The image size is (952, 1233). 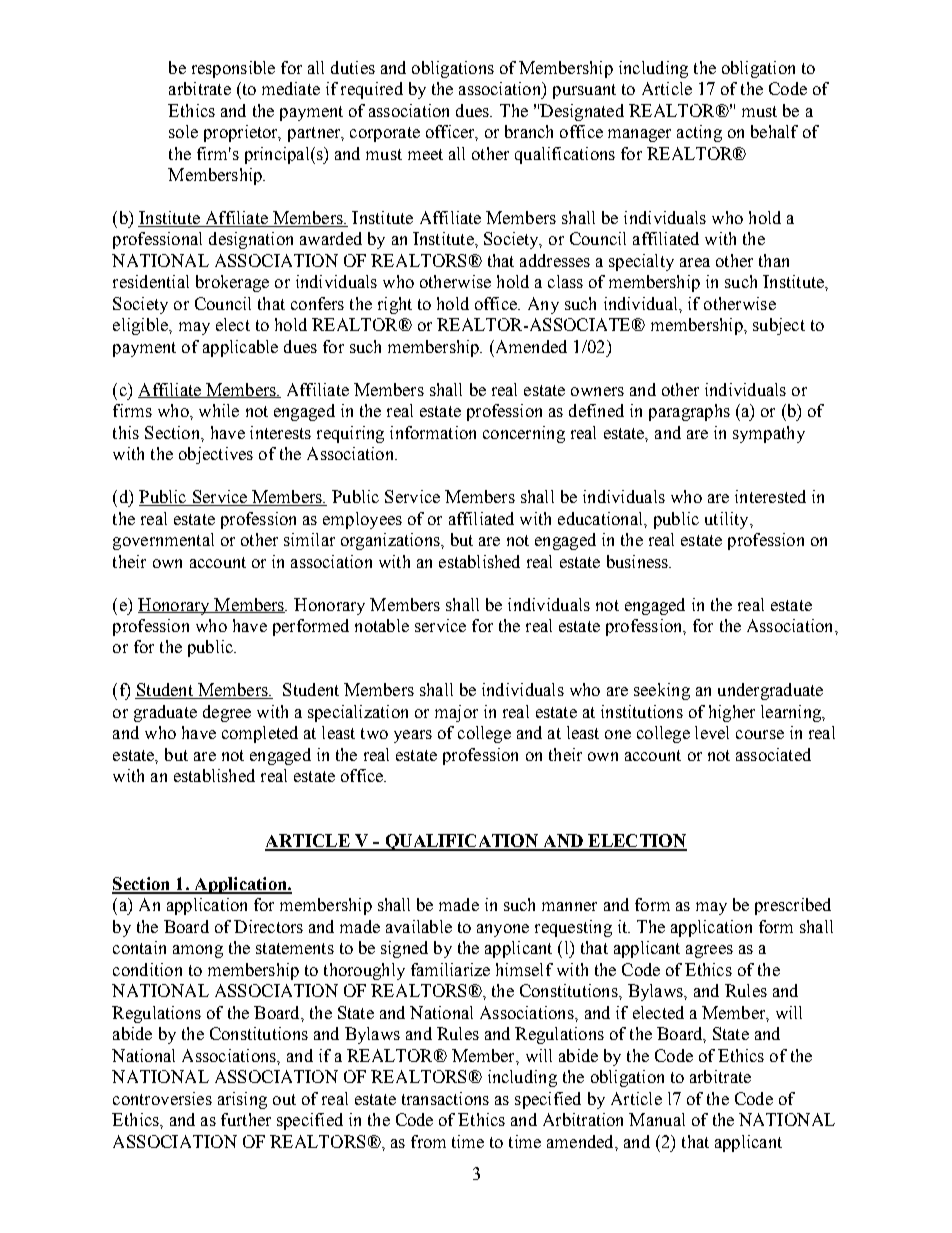 I want to click on transactions, so click(x=445, y=1098).
